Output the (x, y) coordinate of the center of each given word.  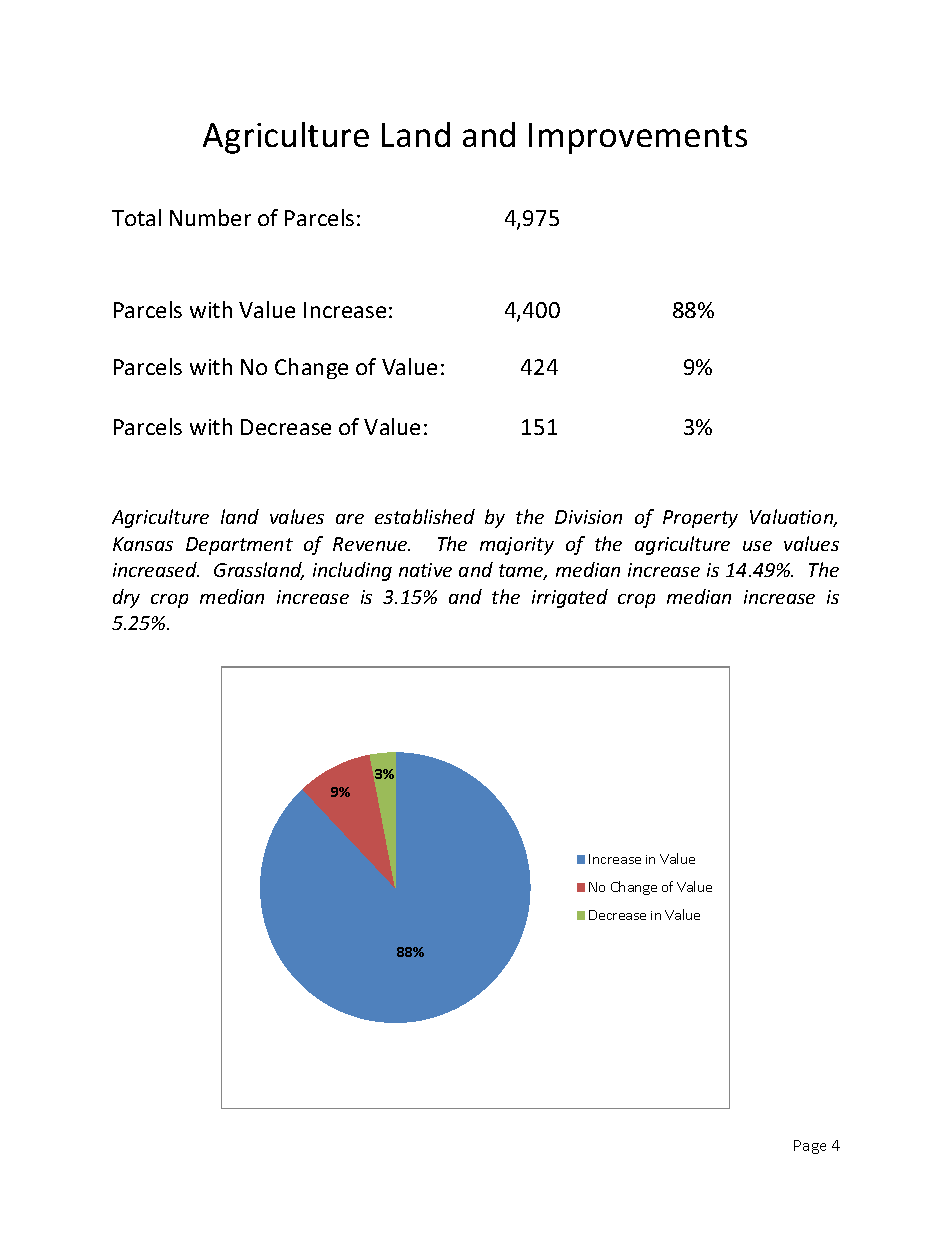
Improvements (638, 138)
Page (810, 1147)
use (757, 546)
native (425, 570)
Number (210, 217)
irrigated (570, 598)
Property (700, 519)
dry (126, 598)
